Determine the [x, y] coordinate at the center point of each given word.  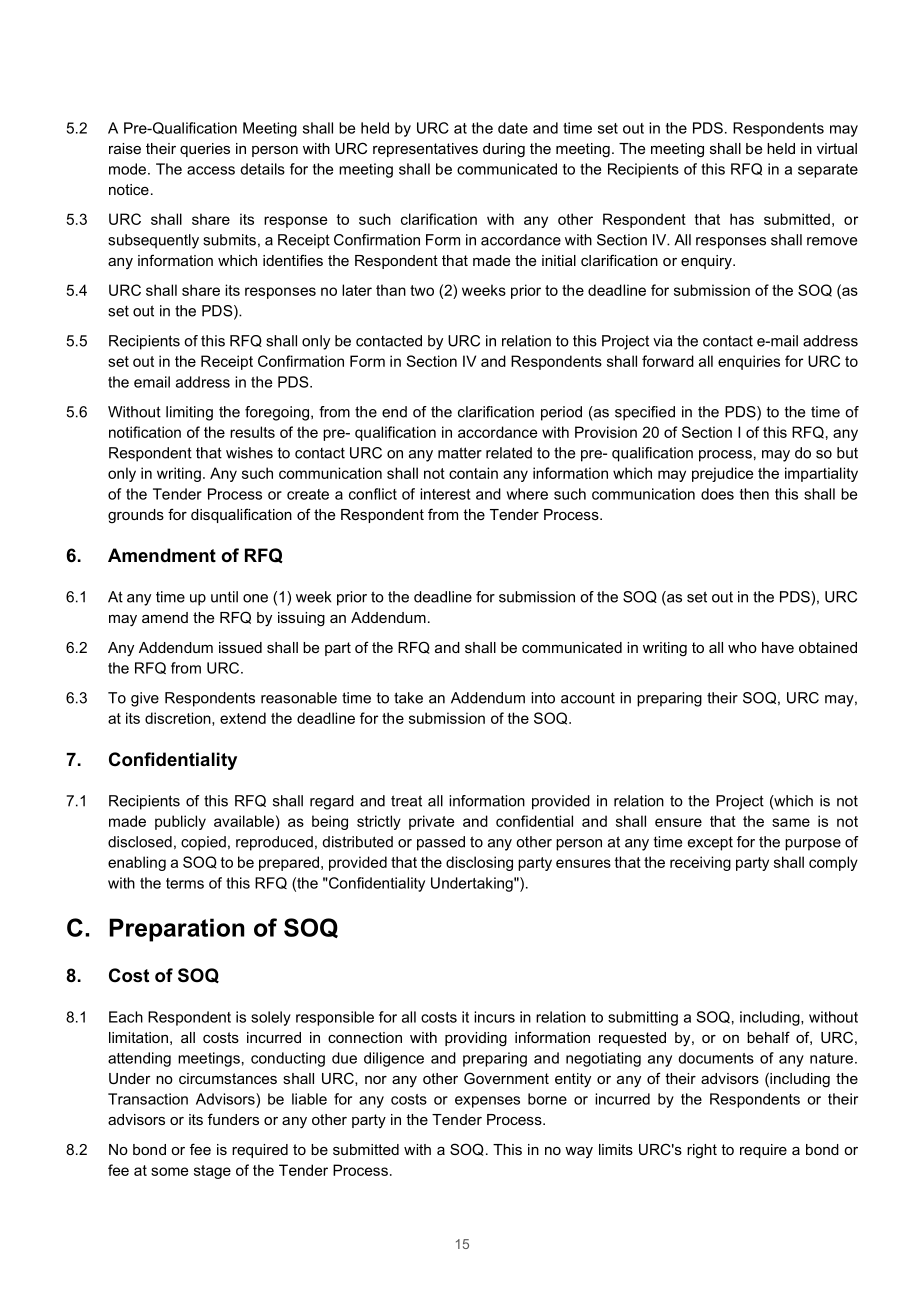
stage [212, 1172]
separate [828, 171]
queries [205, 150]
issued [240, 647]
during [504, 150]
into [543, 698]
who [742, 647]
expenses [487, 1102]
